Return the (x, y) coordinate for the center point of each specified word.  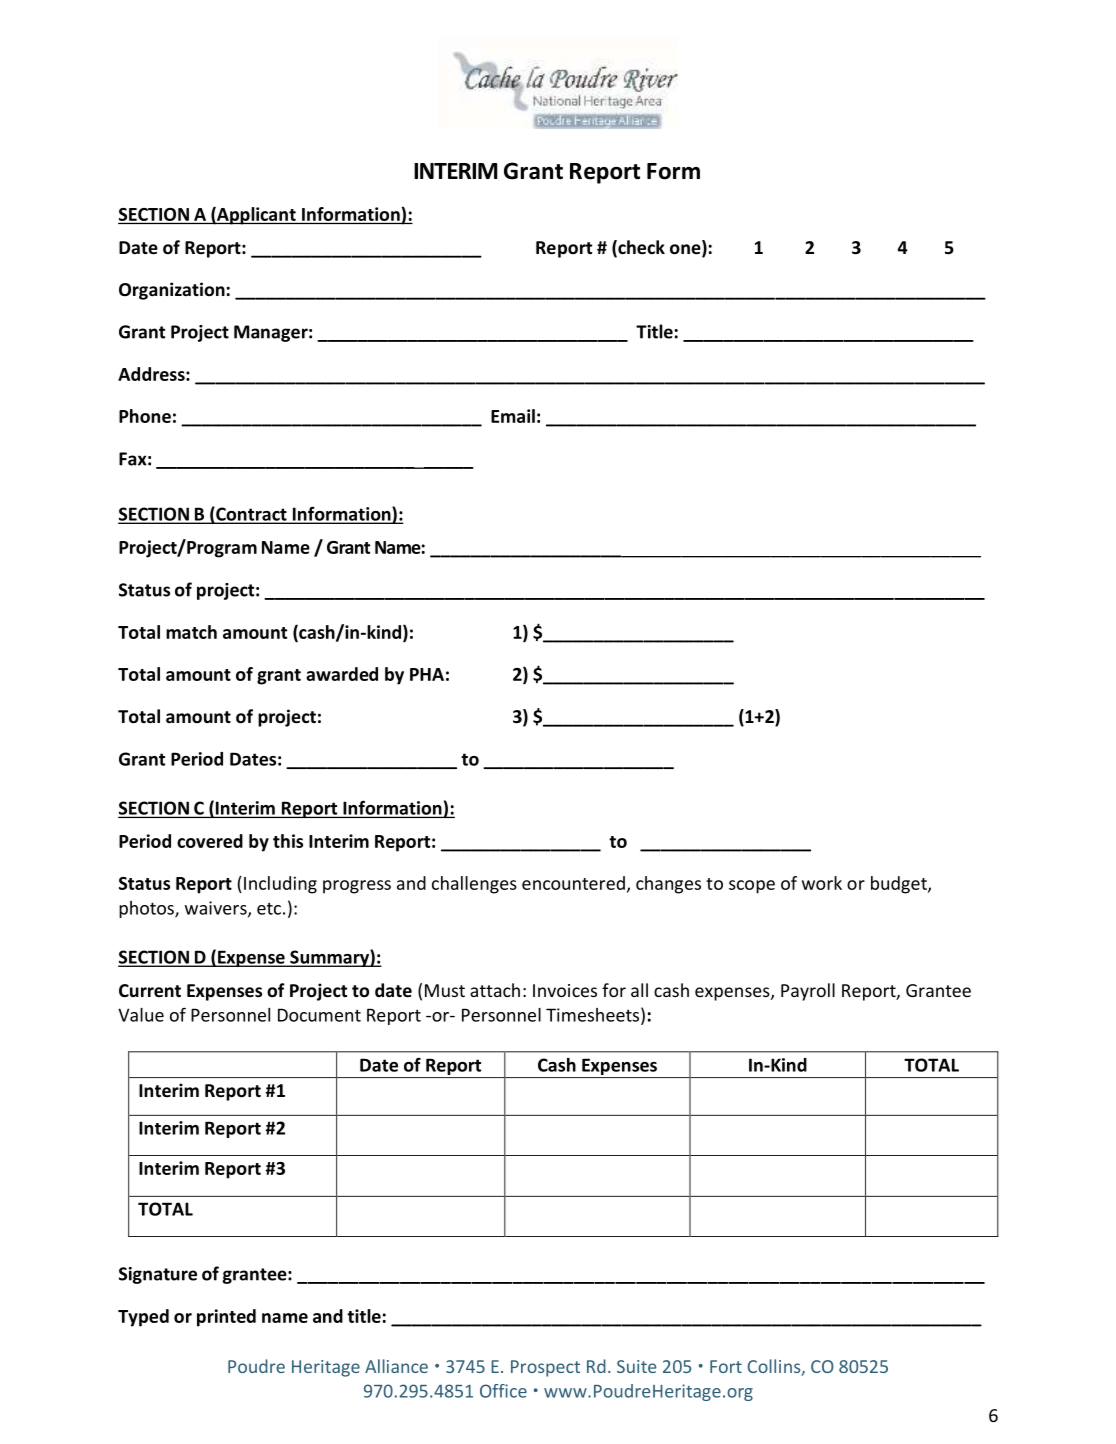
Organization (172, 291)
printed (226, 1318)
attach (495, 990)
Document (319, 1015)
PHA (427, 674)
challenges (474, 885)
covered (210, 841)
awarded (342, 674)
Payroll (808, 992)
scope (752, 887)
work (822, 883)
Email (513, 416)
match (191, 632)
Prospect (545, 1368)
